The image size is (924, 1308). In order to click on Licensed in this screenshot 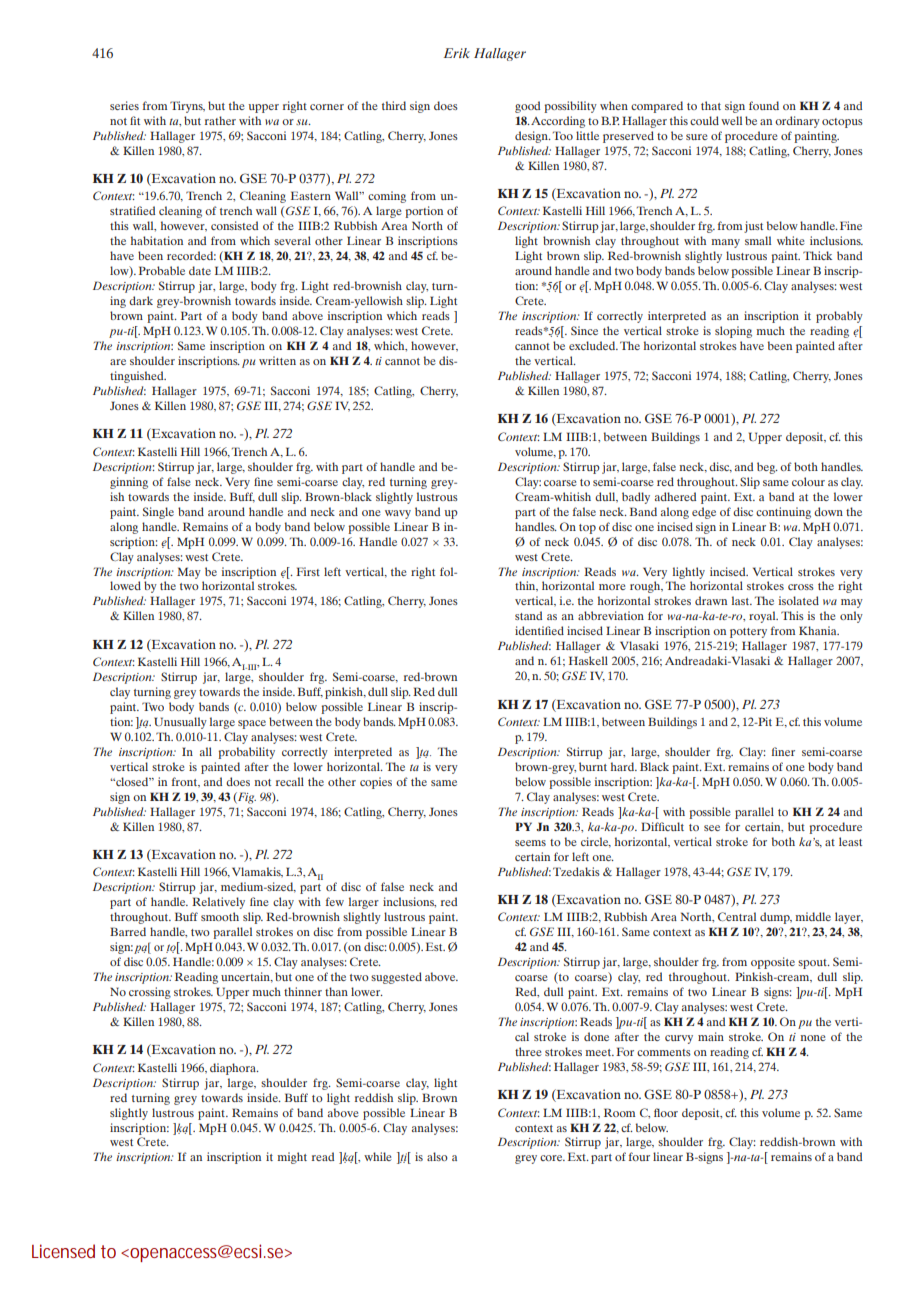, I will do `click(63, 1251)`.
